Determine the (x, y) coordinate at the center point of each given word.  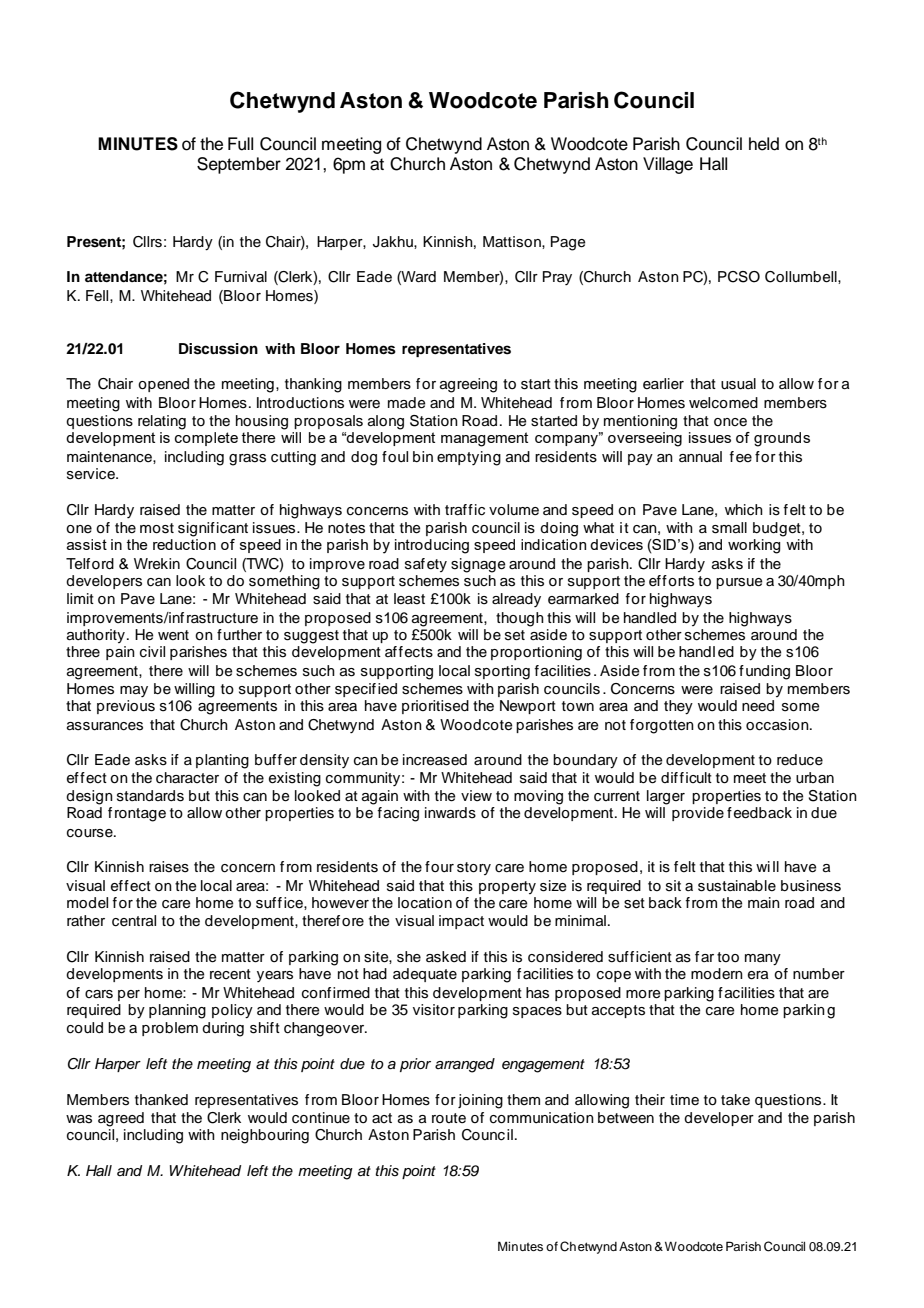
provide (698, 814)
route (449, 1118)
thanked (161, 1100)
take (735, 1100)
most (157, 528)
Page (568, 243)
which (744, 510)
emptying (469, 458)
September (239, 165)
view (476, 796)
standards (150, 796)
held (764, 144)
